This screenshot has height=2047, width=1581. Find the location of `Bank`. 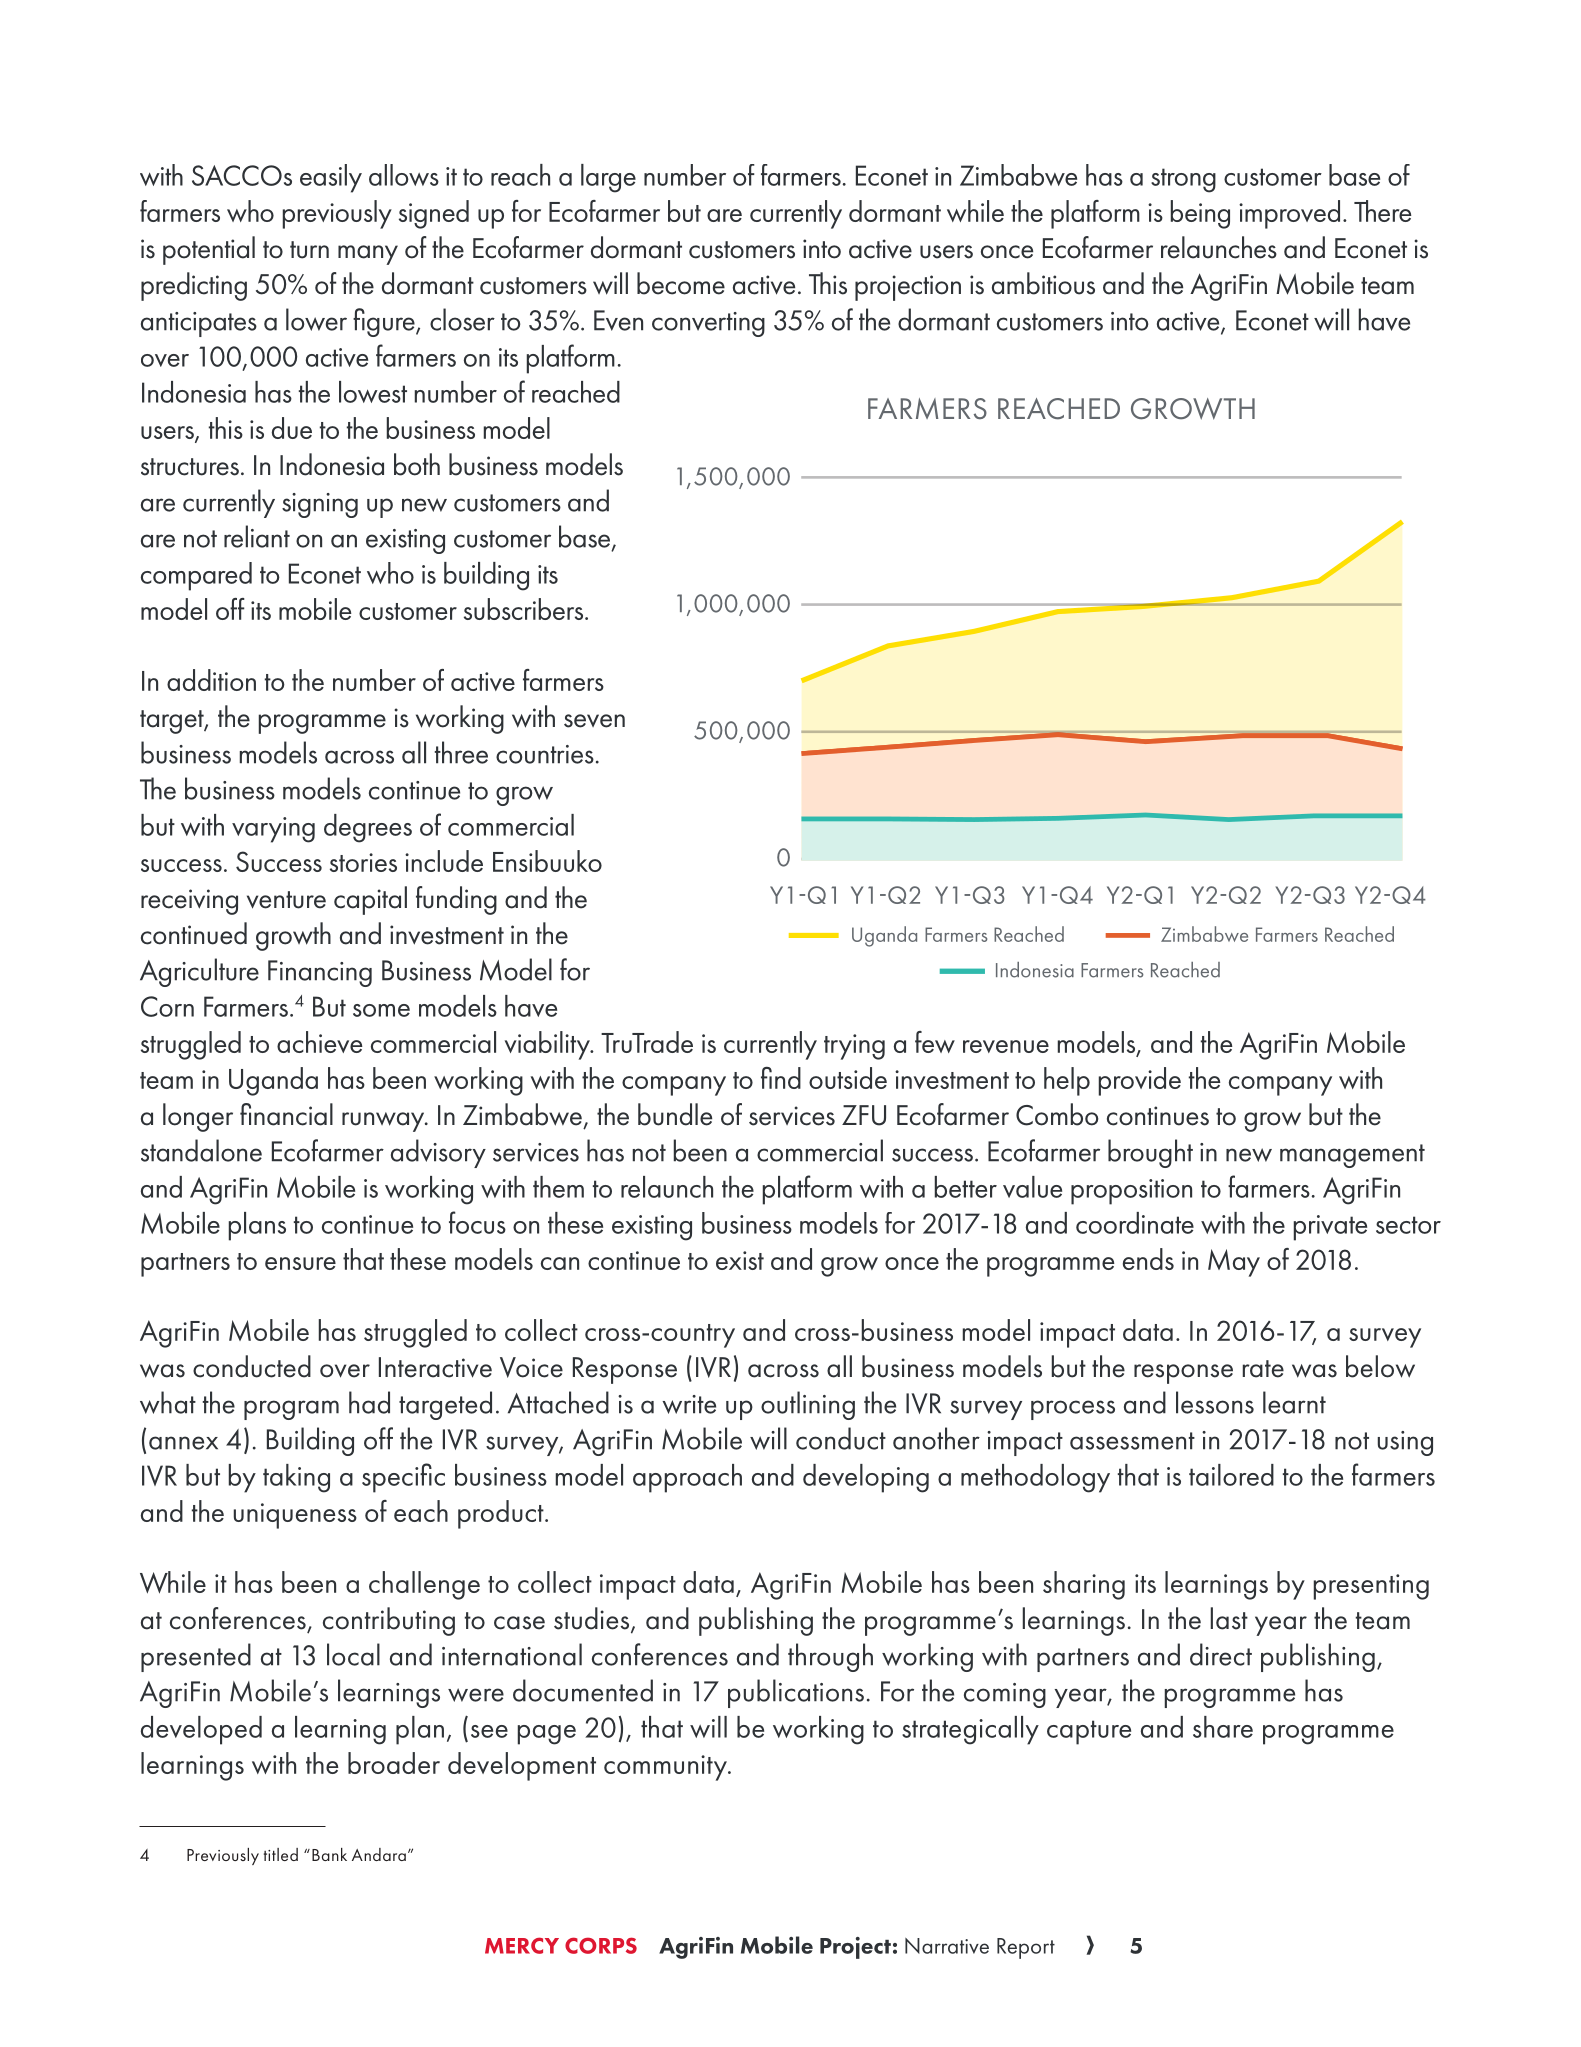

Bank is located at coordinates (329, 1854).
